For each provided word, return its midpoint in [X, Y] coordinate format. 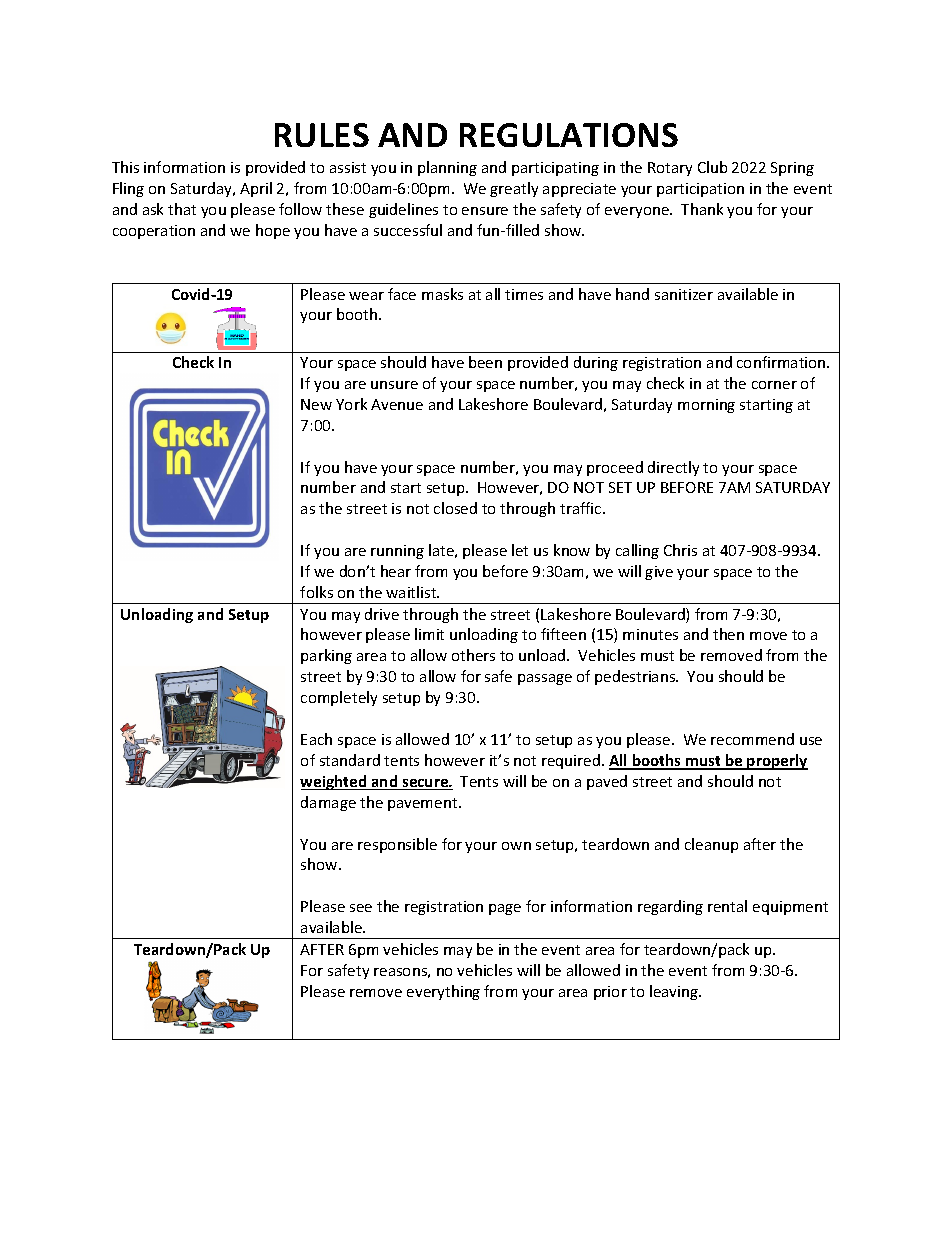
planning [447, 168]
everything [443, 992]
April [256, 189]
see [361, 908]
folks [316, 592]
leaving [675, 992]
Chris [680, 550]
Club [712, 167]
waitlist [412, 592]
